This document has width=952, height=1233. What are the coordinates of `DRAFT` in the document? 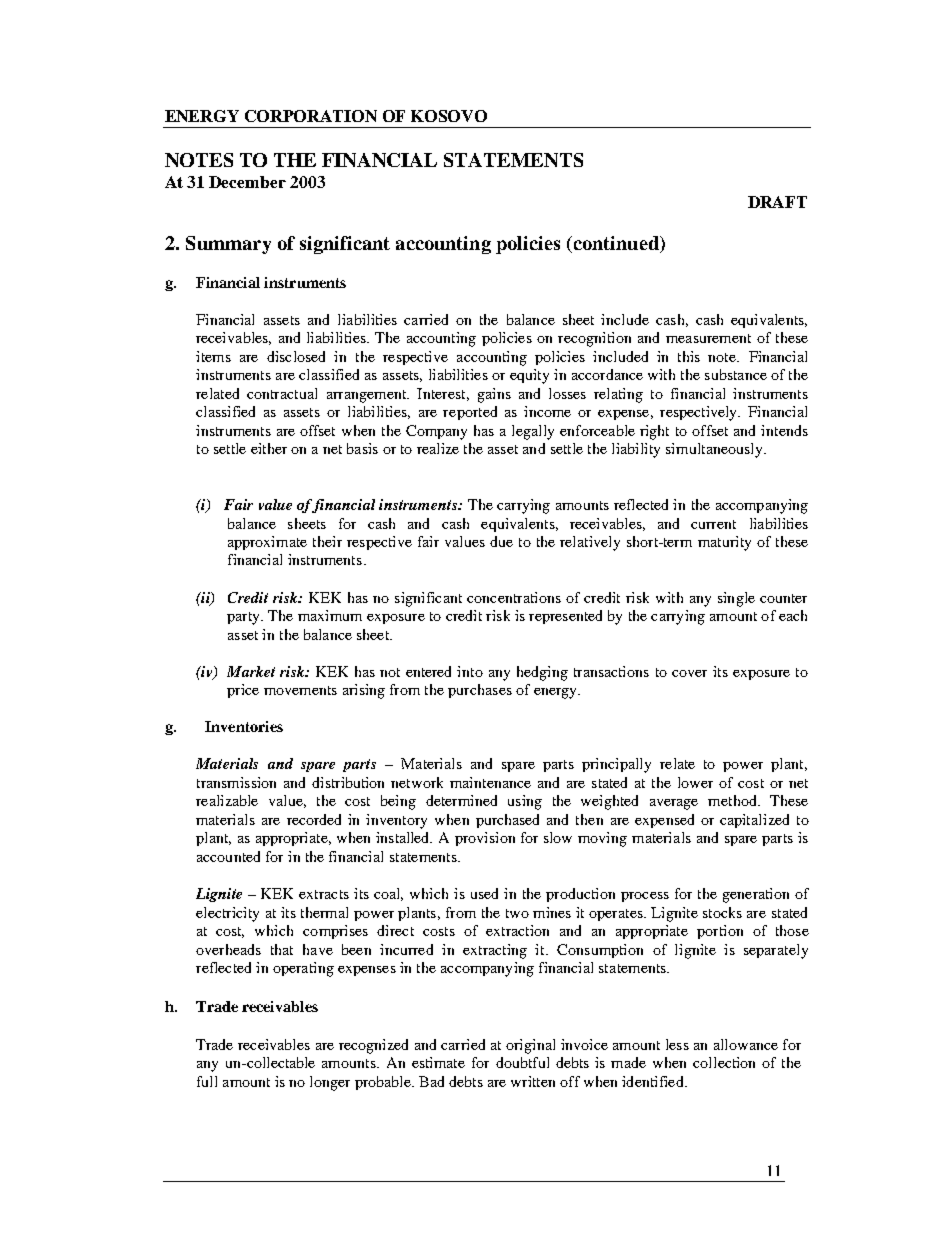 It's located at (777, 202).
